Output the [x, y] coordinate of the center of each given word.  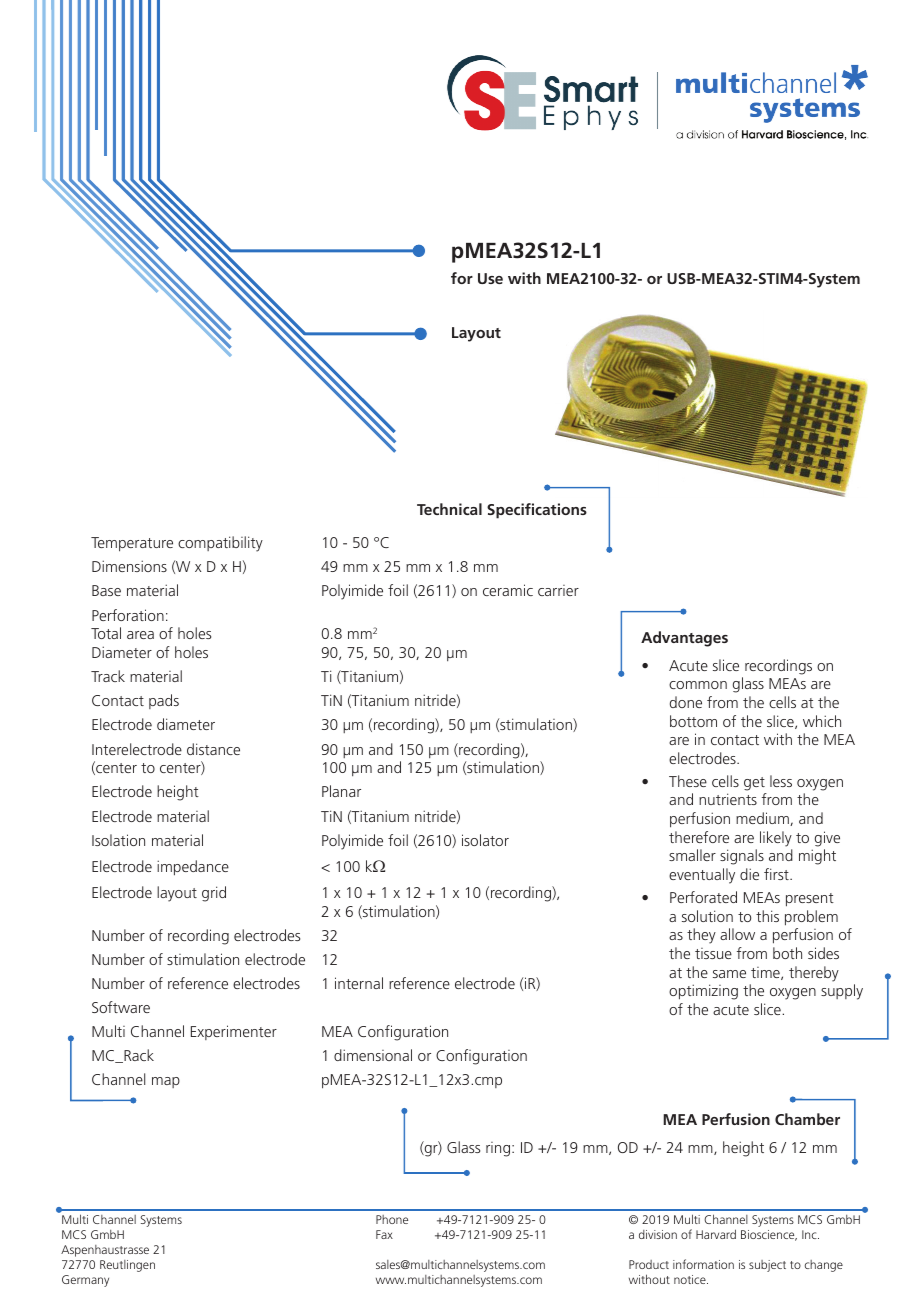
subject [767, 1266]
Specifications [537, 511]
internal [359, 983]
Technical [449, 509]
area [140, 635]
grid [214, 894]
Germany [85, 1281]
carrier [558, 590]
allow [737, 934]
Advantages [684, 639]
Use [490, 278]
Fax [384, 1234]
